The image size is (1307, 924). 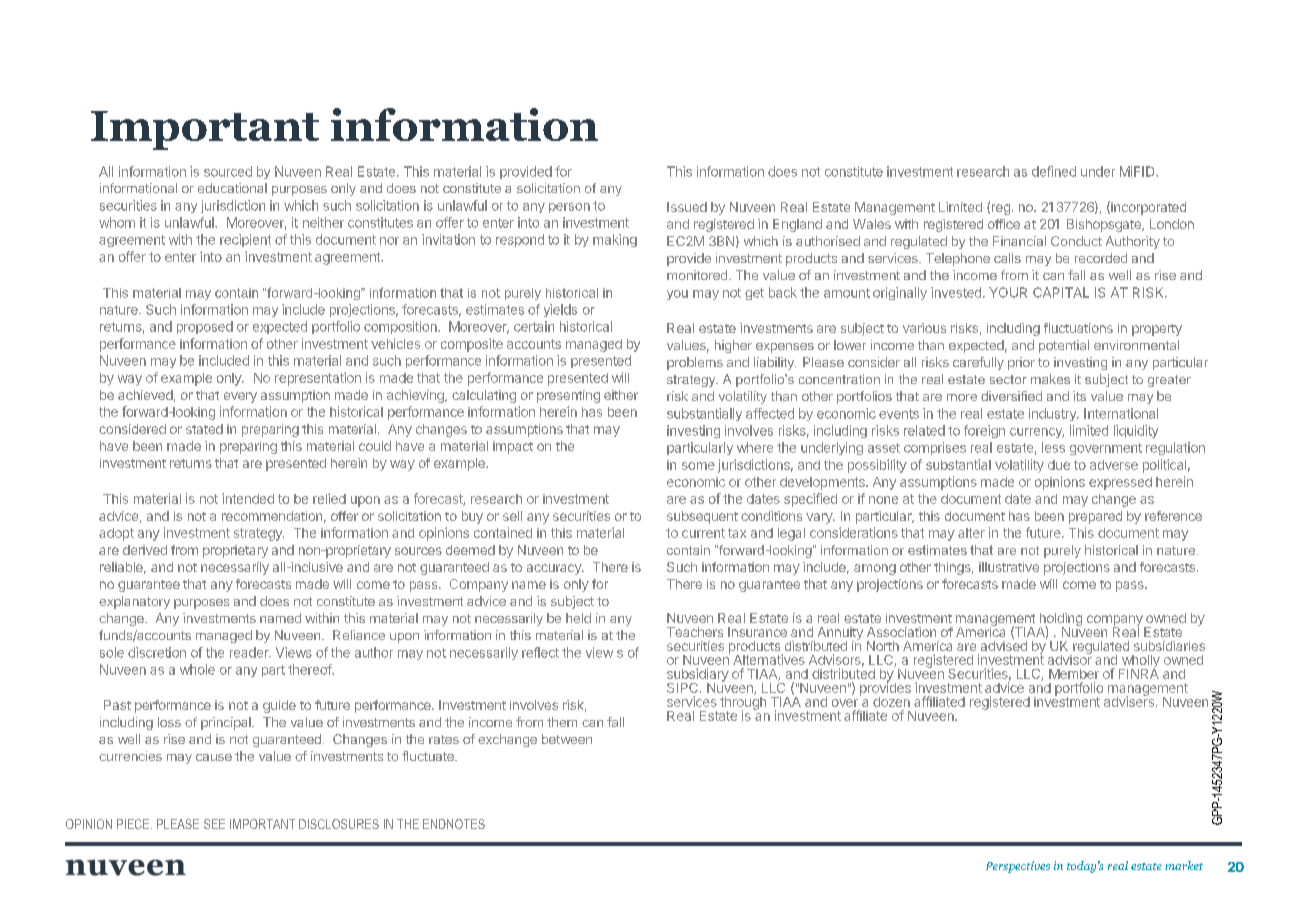 I want to click on ENDNOTES, so click(x=454, y=824).
